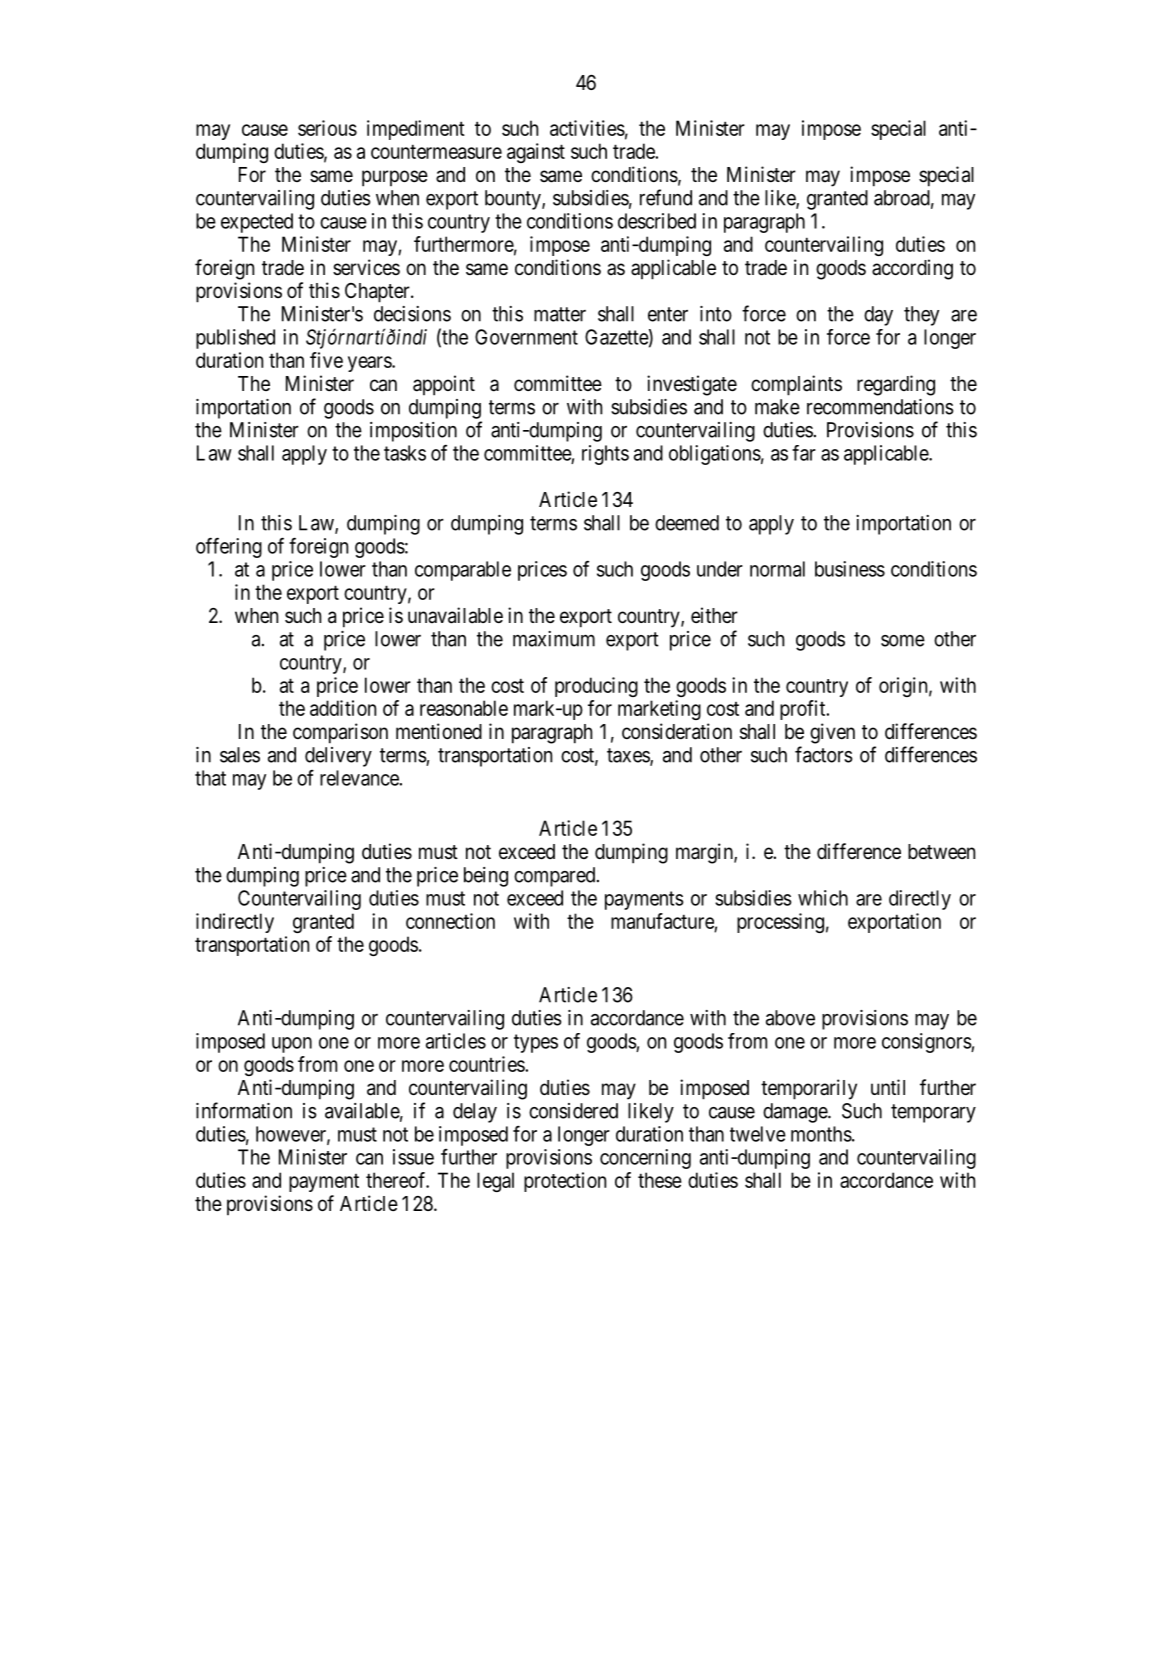  What do you see at coordinates (343, 708) in the document?
I see `addition` at bounding box center [343, 708].
